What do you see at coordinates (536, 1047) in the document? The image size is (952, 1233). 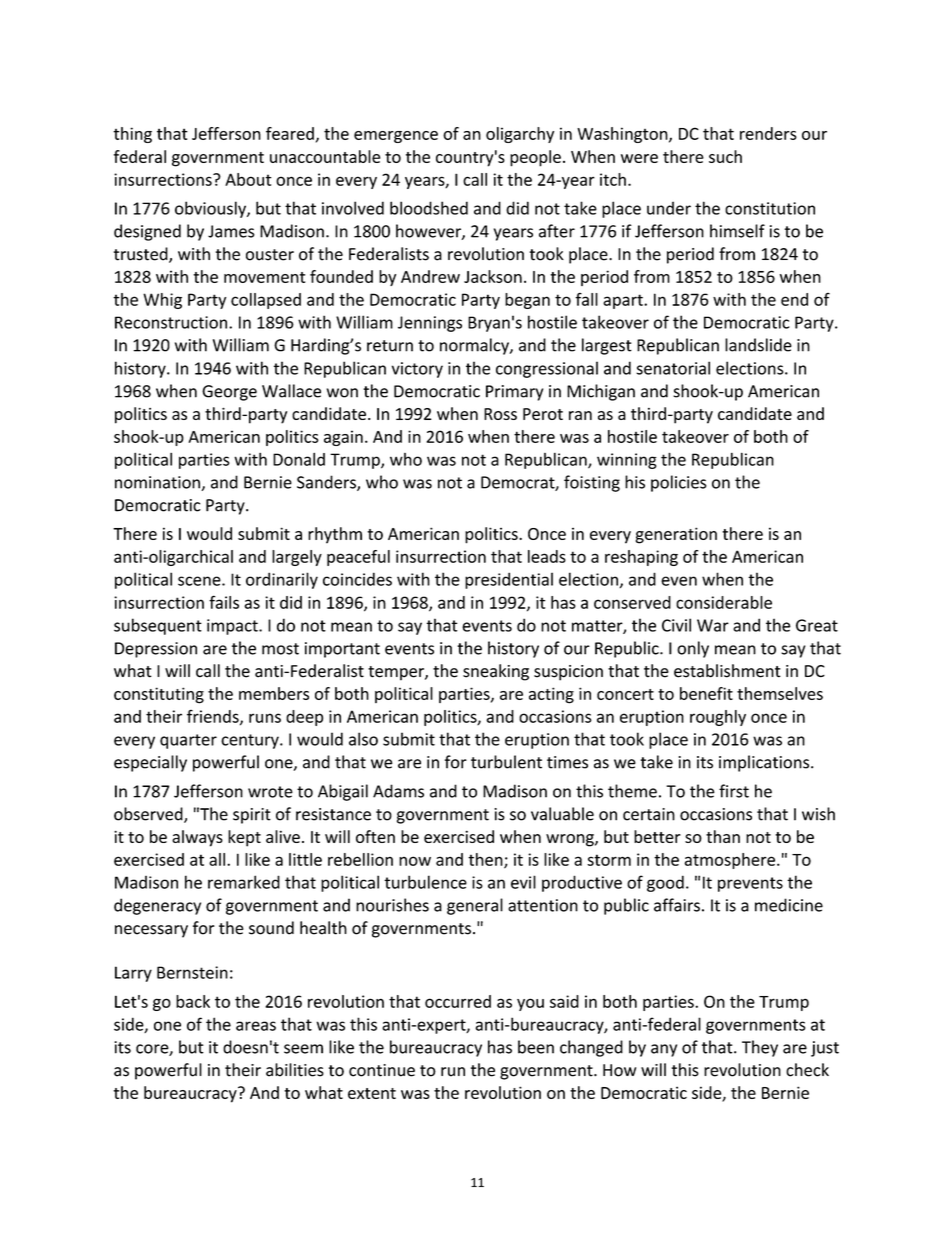 I see `been` at bounding box center [536, 1047].
